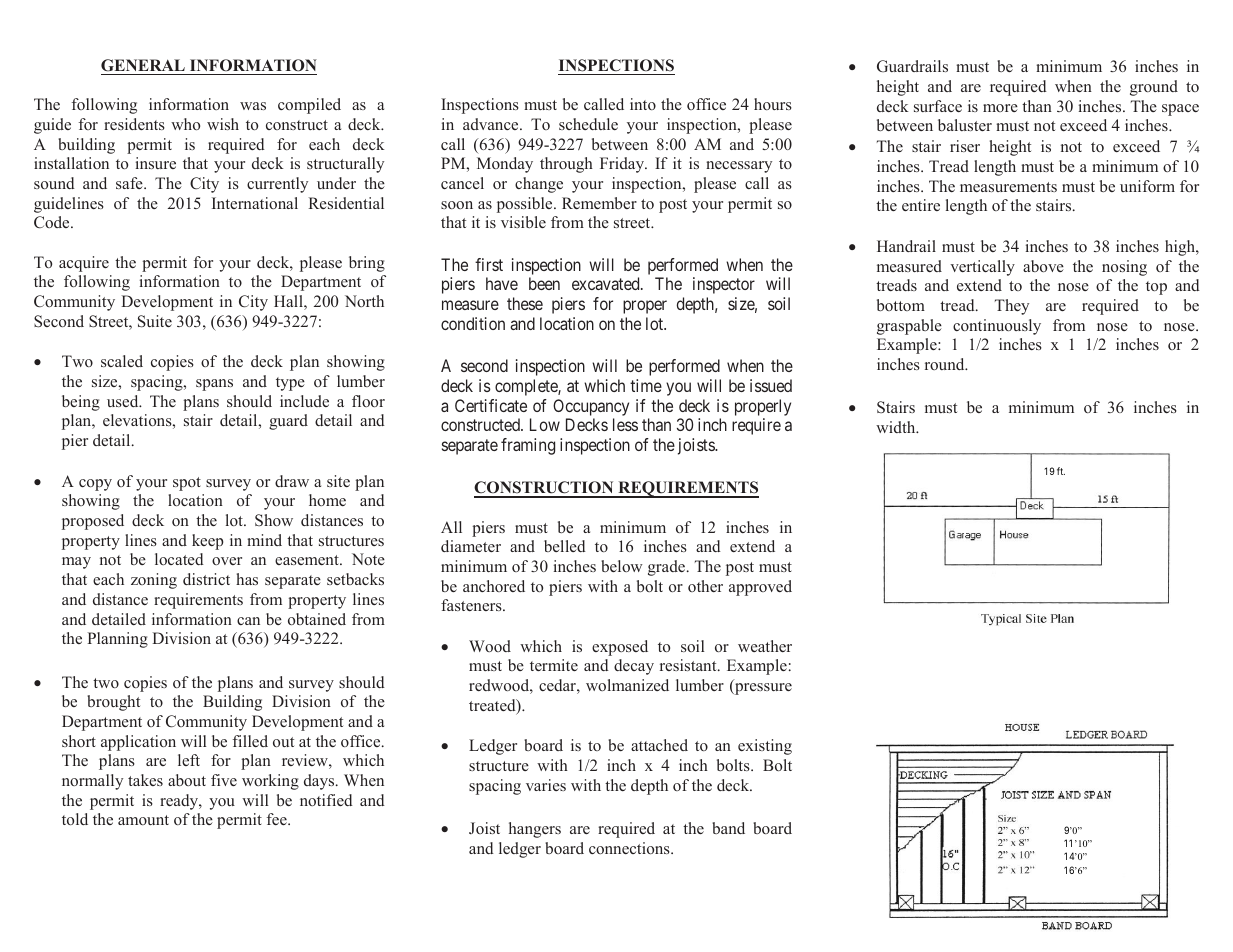  I want to click on was, so click(253, 106).
